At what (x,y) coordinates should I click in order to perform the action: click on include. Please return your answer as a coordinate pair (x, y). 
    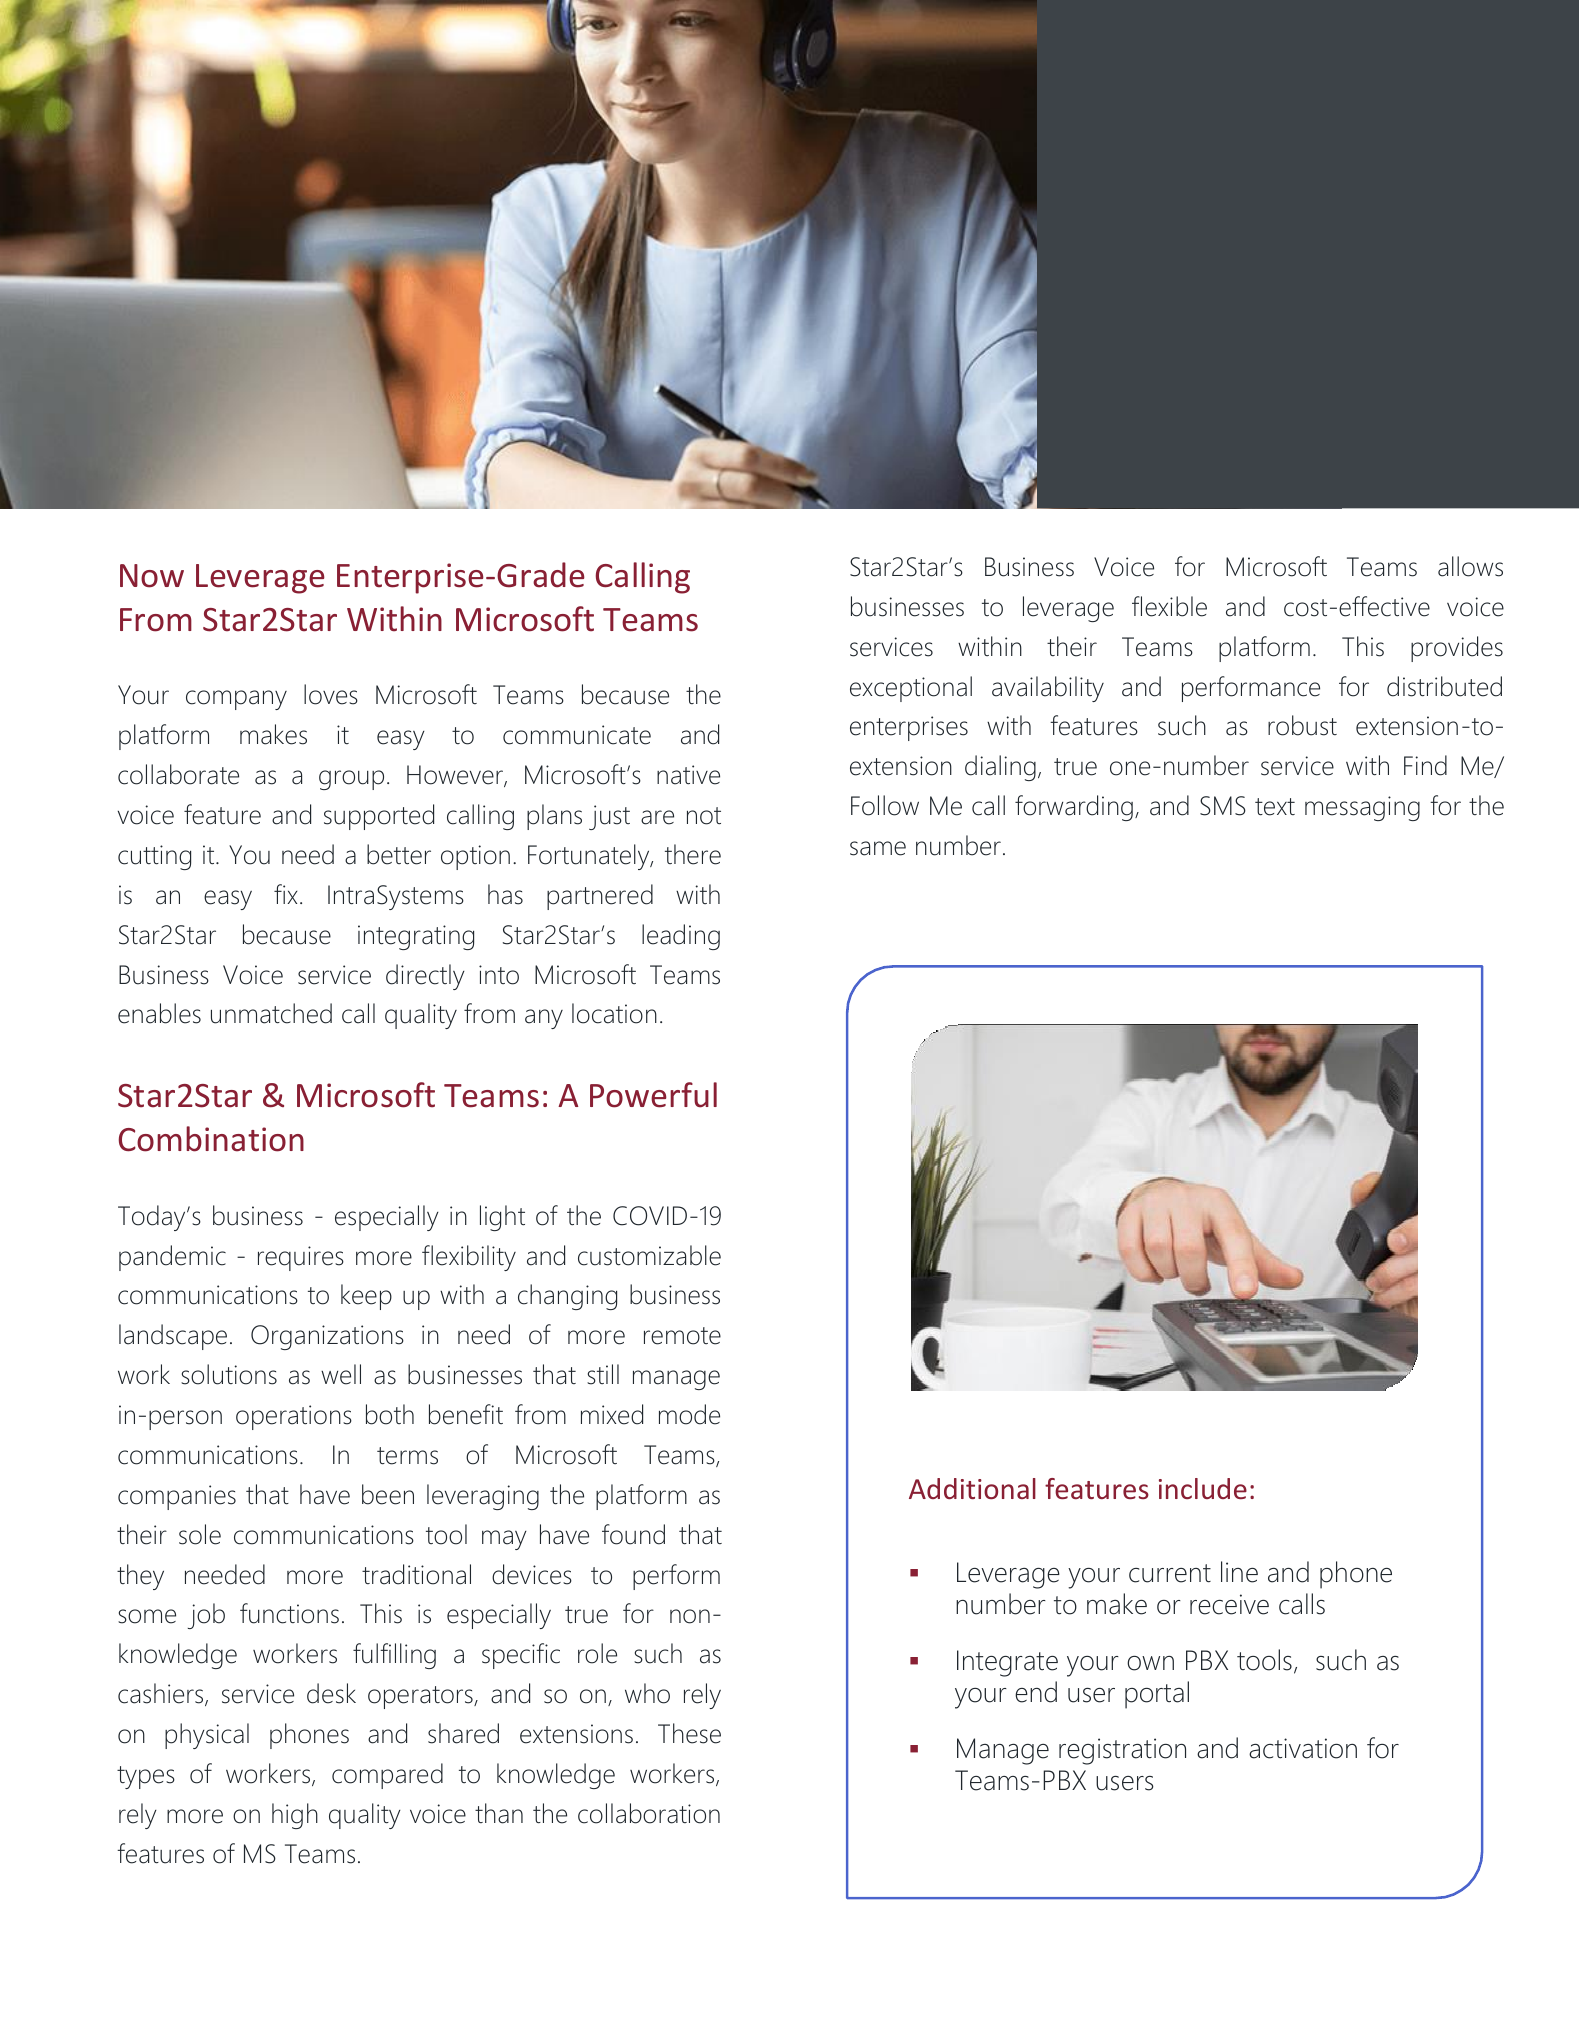
    Looking at the image, I should click on (1203, 1488).
